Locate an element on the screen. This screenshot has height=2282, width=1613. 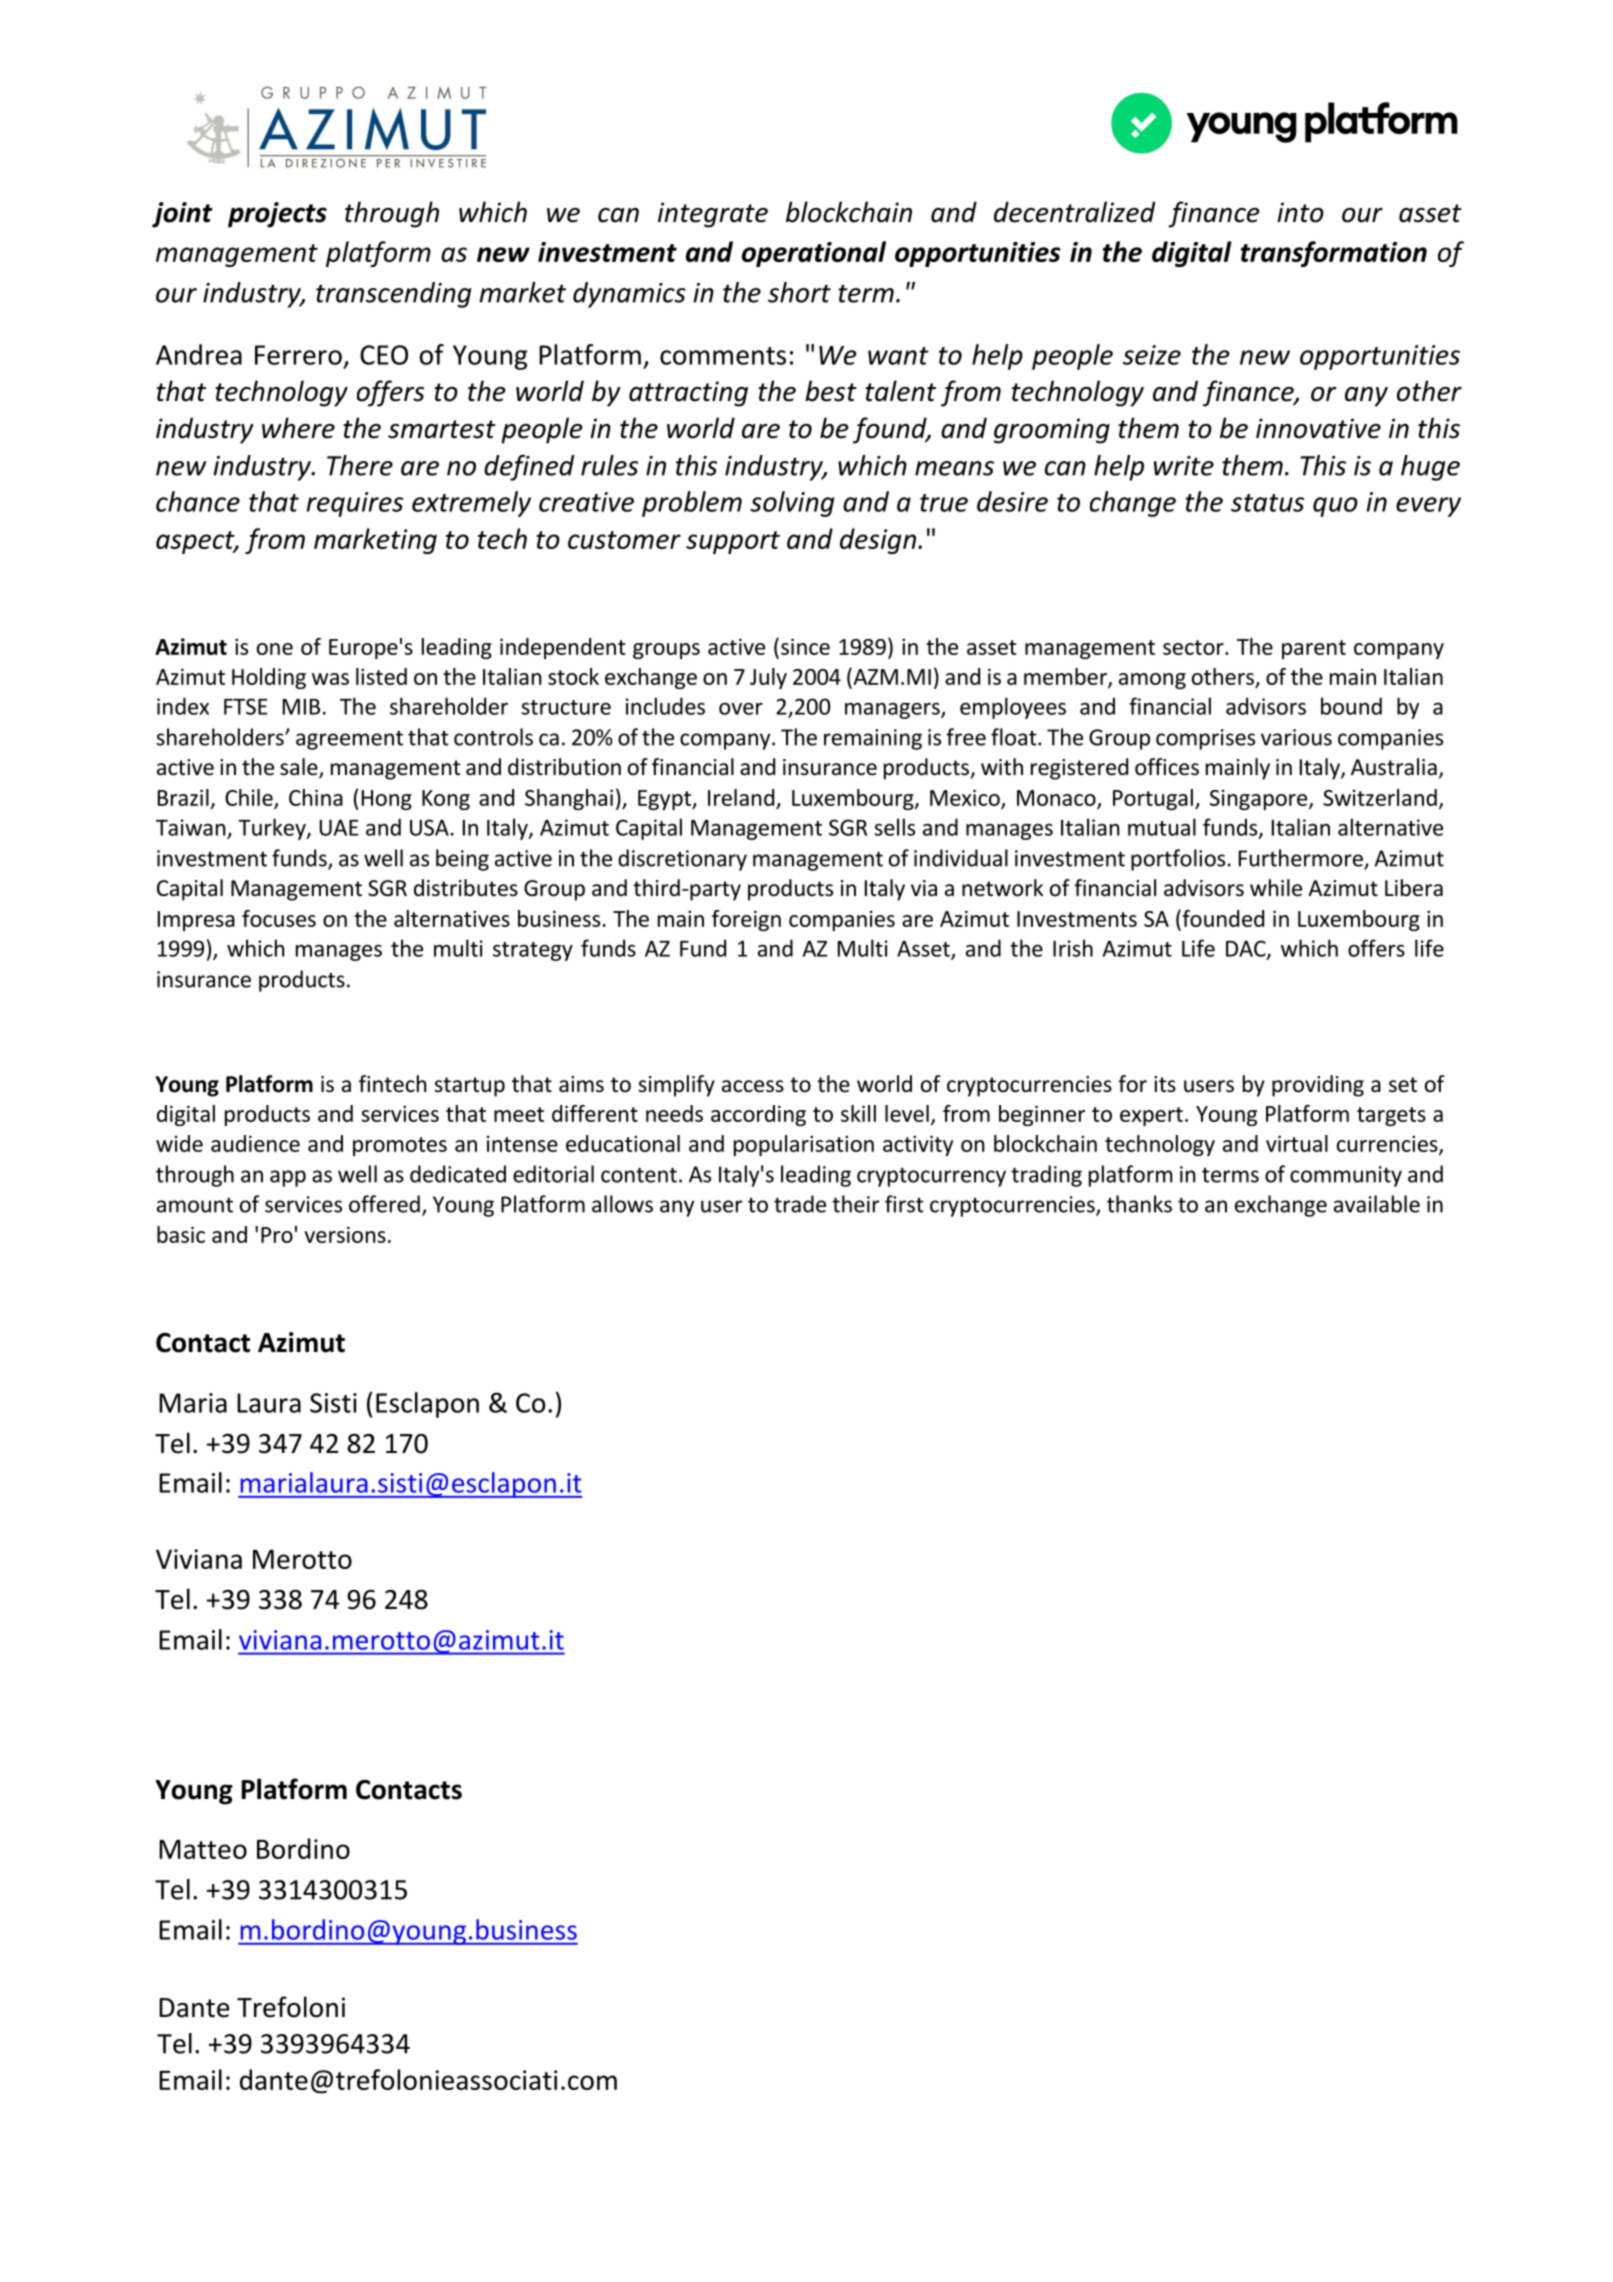
versions is located at coordinates (345, 1234).
